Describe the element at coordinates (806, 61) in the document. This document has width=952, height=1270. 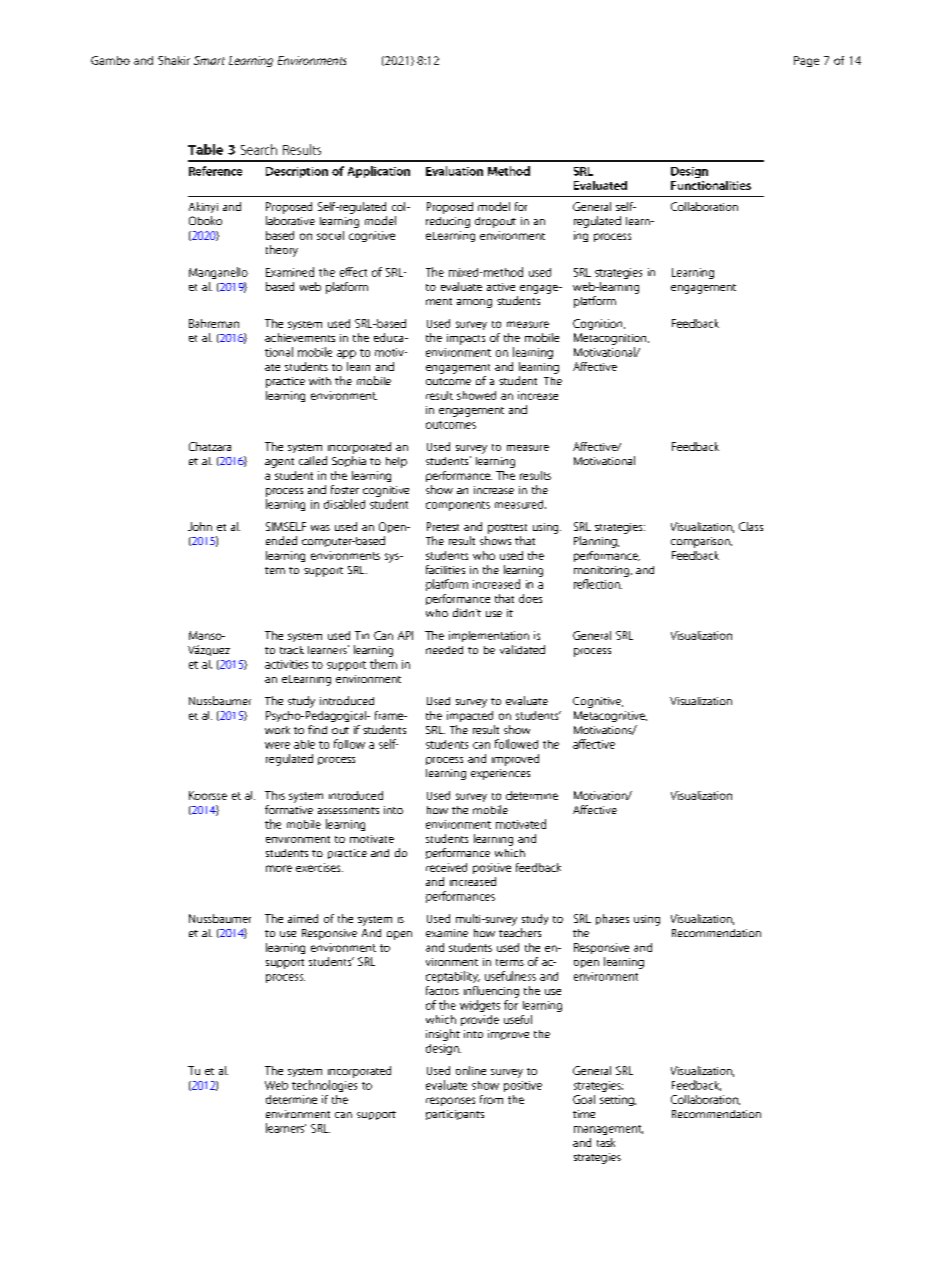
I see `Page` at that location.
